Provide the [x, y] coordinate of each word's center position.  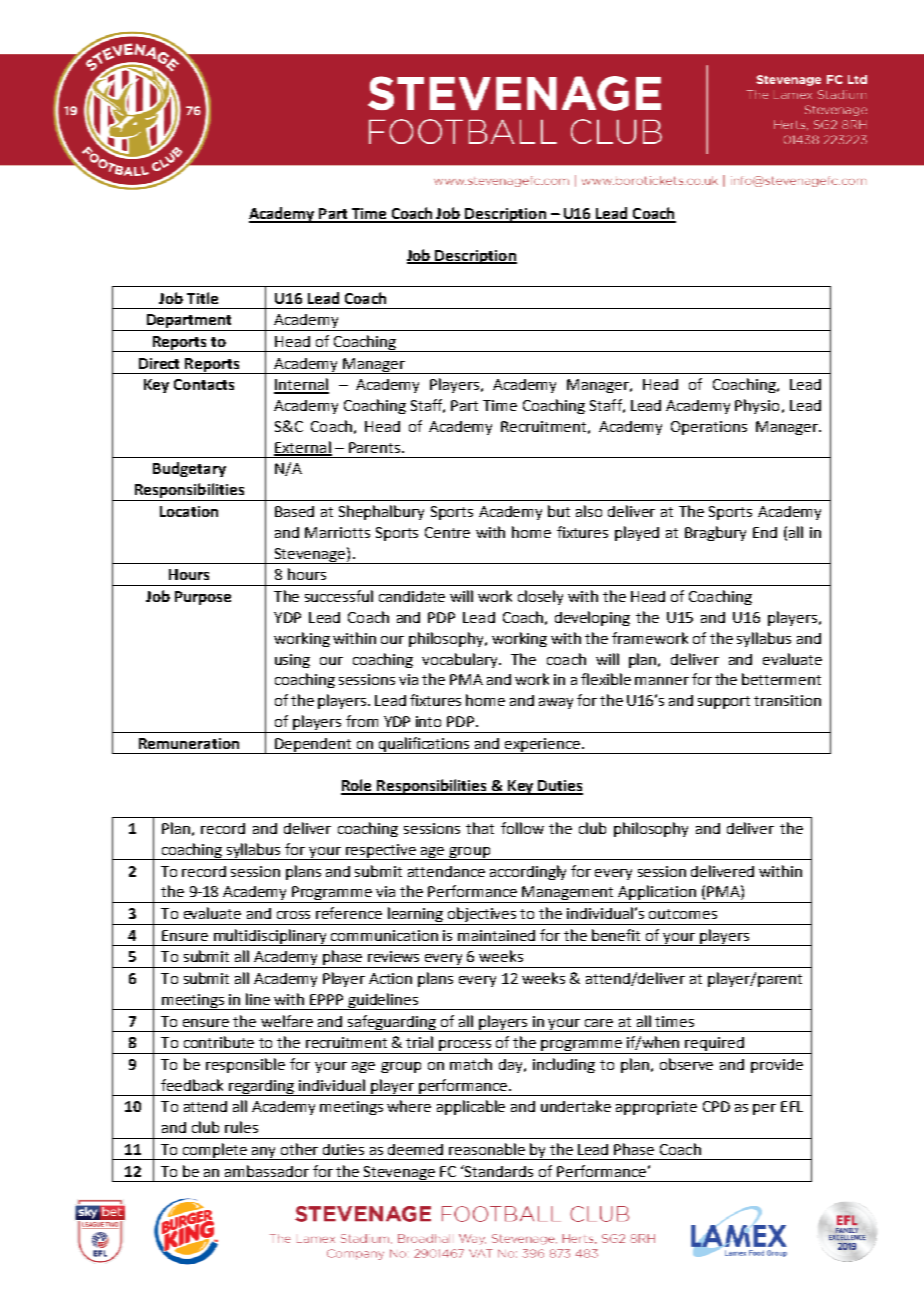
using [292, 661]
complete [215, 1151]
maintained [496, 935]
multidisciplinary [270, 937]
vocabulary [461, 660]
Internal [301, 385]
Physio [757, 406]
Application [658, 894]
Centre [447, 532]
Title [202, 298]
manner [662, 681]
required [715, 1045]
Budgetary [189, 469]
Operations [709, 428]
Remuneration [189, 743]
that [480, 828]
